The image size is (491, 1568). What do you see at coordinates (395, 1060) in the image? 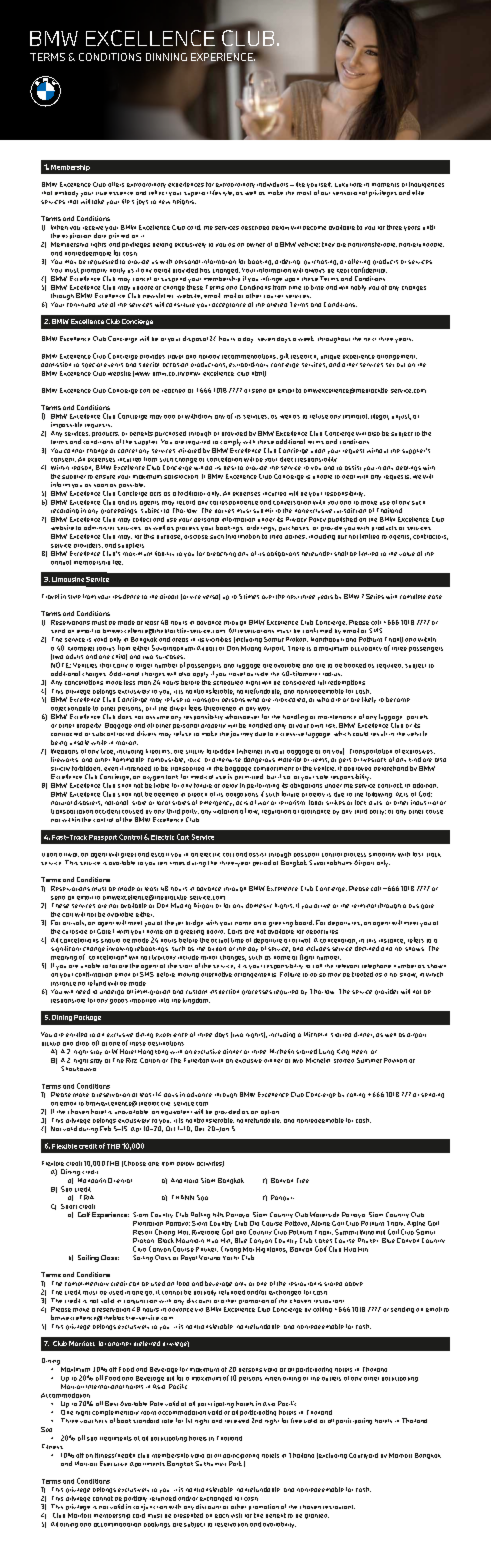
I see `Pavilion` at bounding box center [395, 1060].
